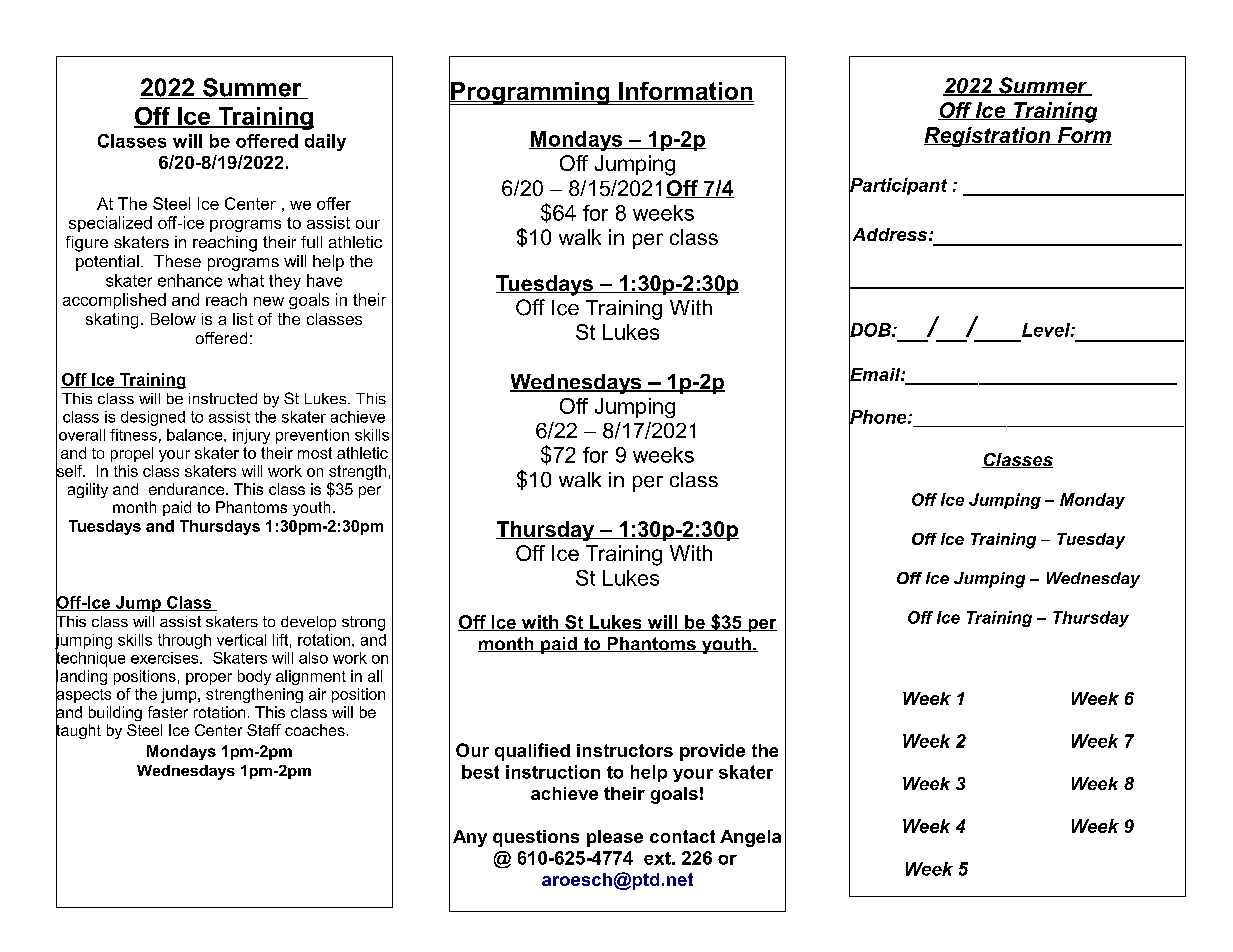 This screenshot has height=952, width=1233. Describe the element at coordinates (363, 623) in the screenshot. I see `strong` at that location.
